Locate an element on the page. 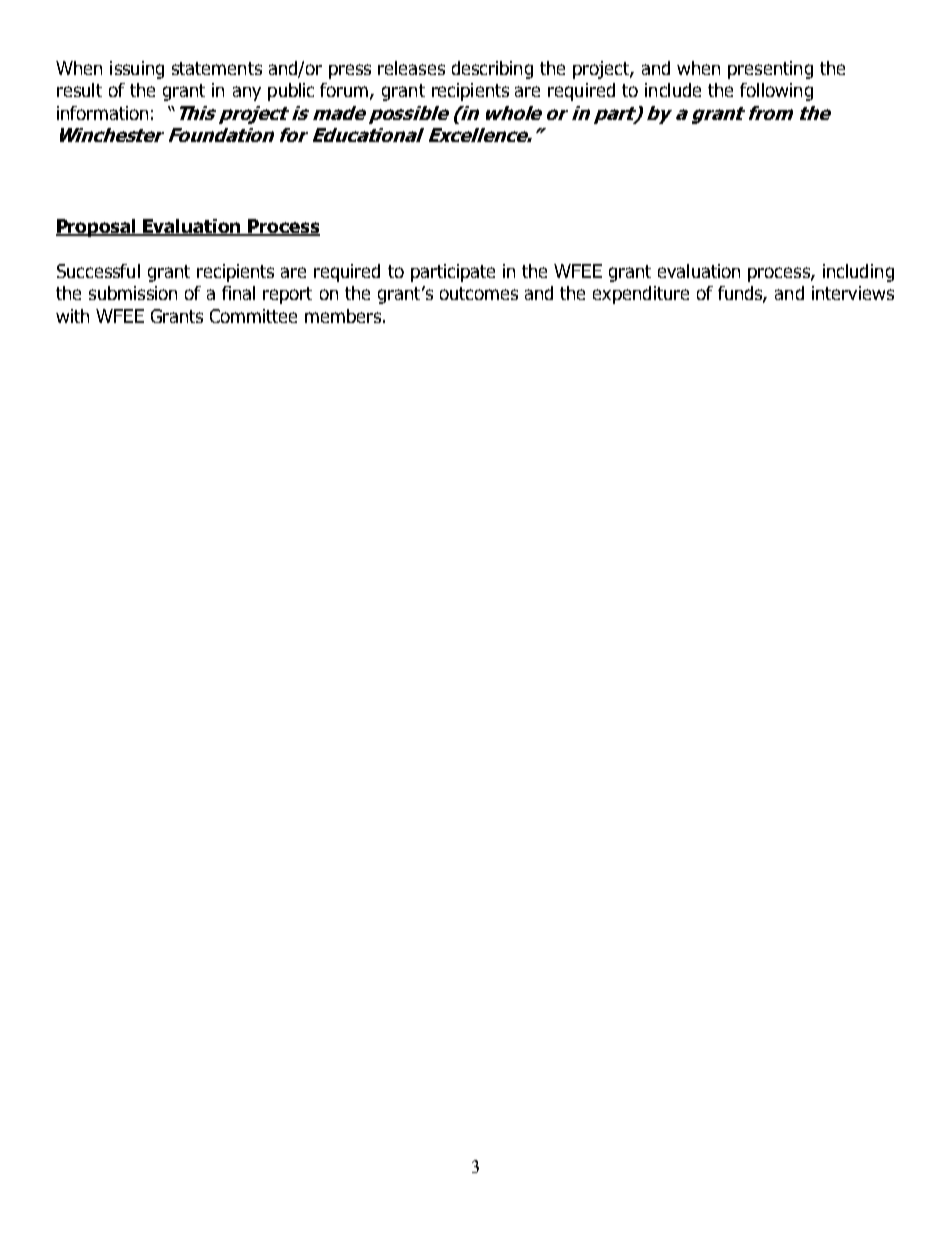 Image resolution: width=952 pixels, height=1233 pixels. interviews is located at coordinates (853, 293).
